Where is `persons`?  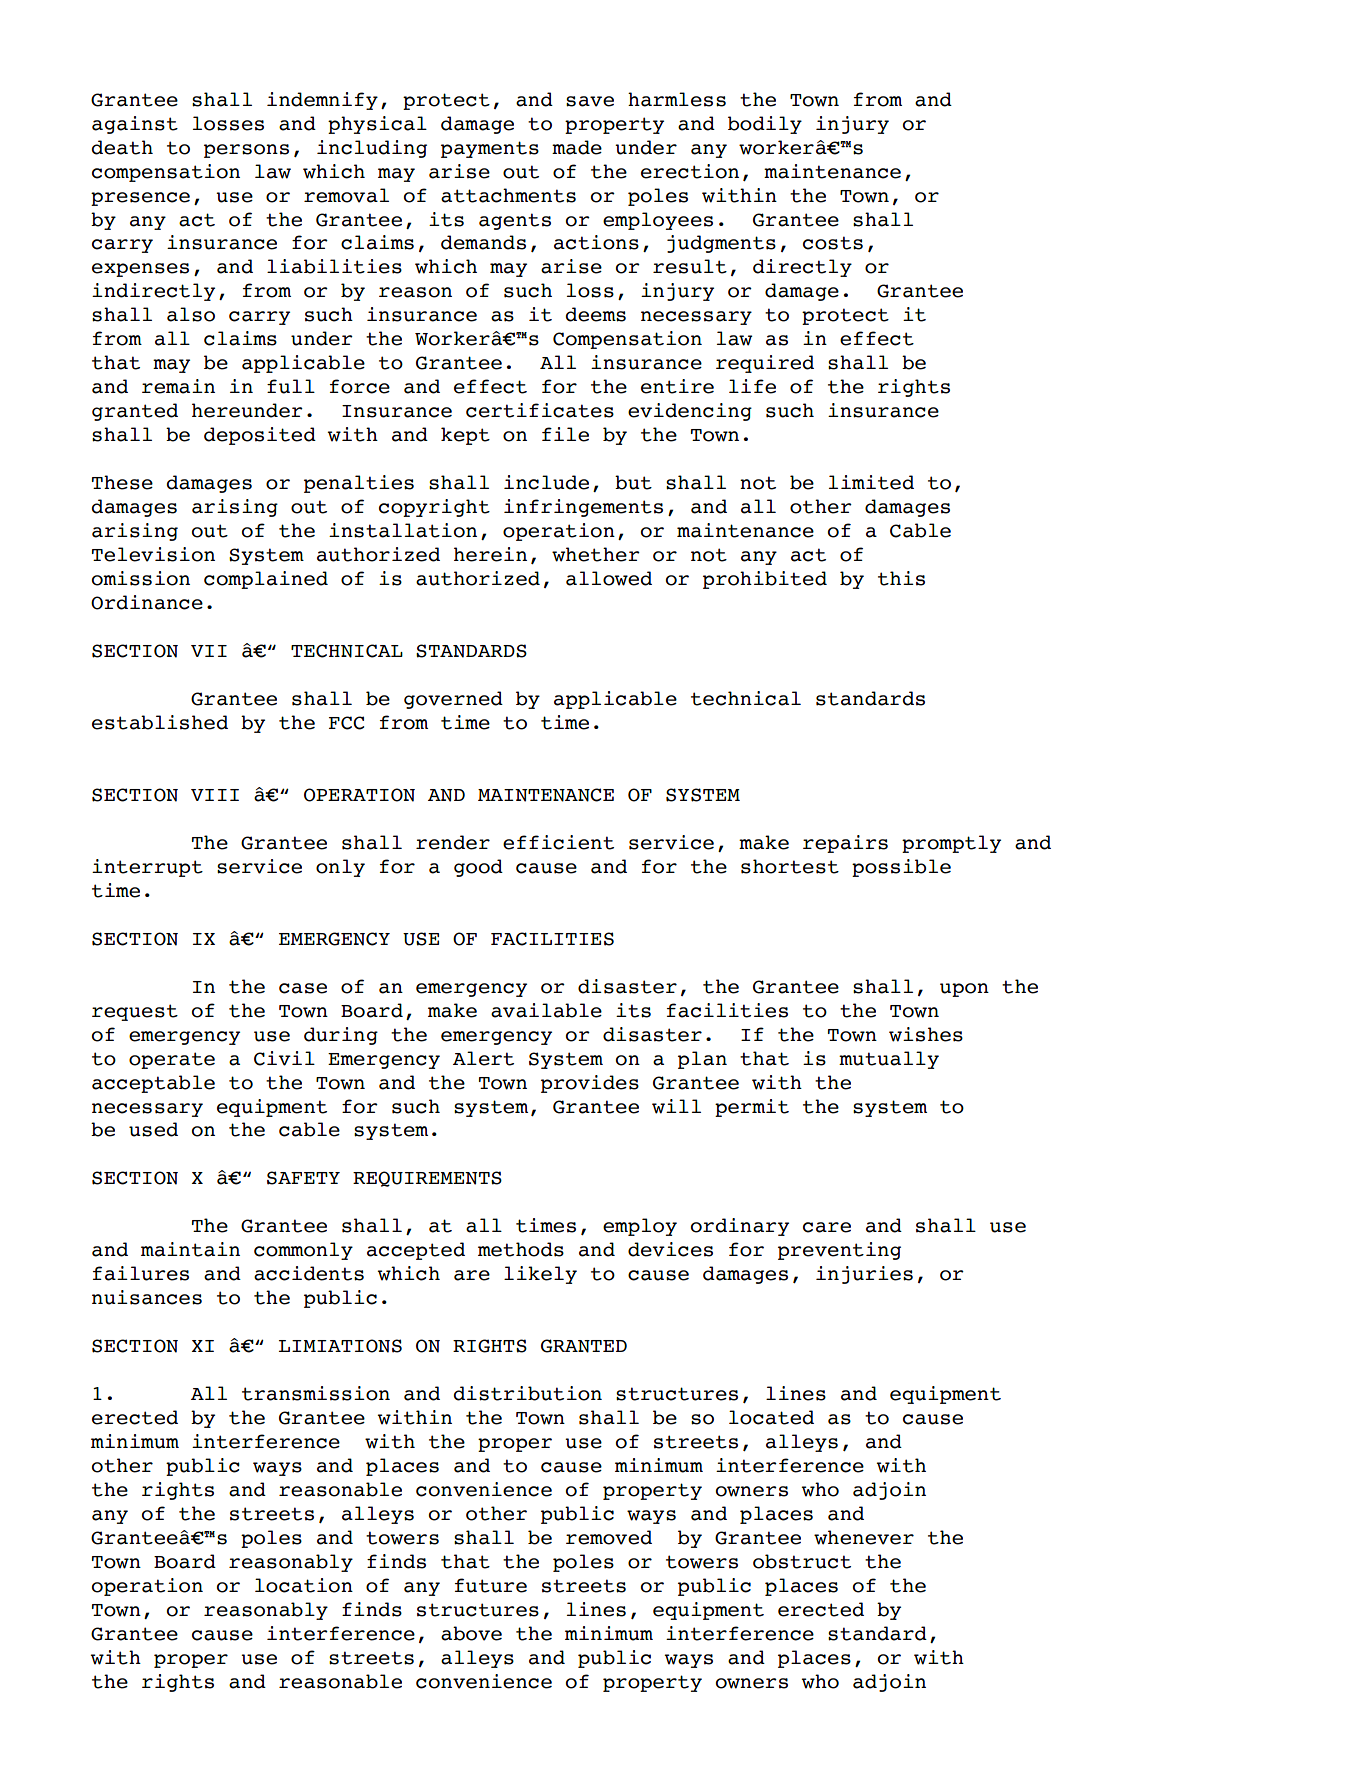 persons is located at coordinates (246, 151).
